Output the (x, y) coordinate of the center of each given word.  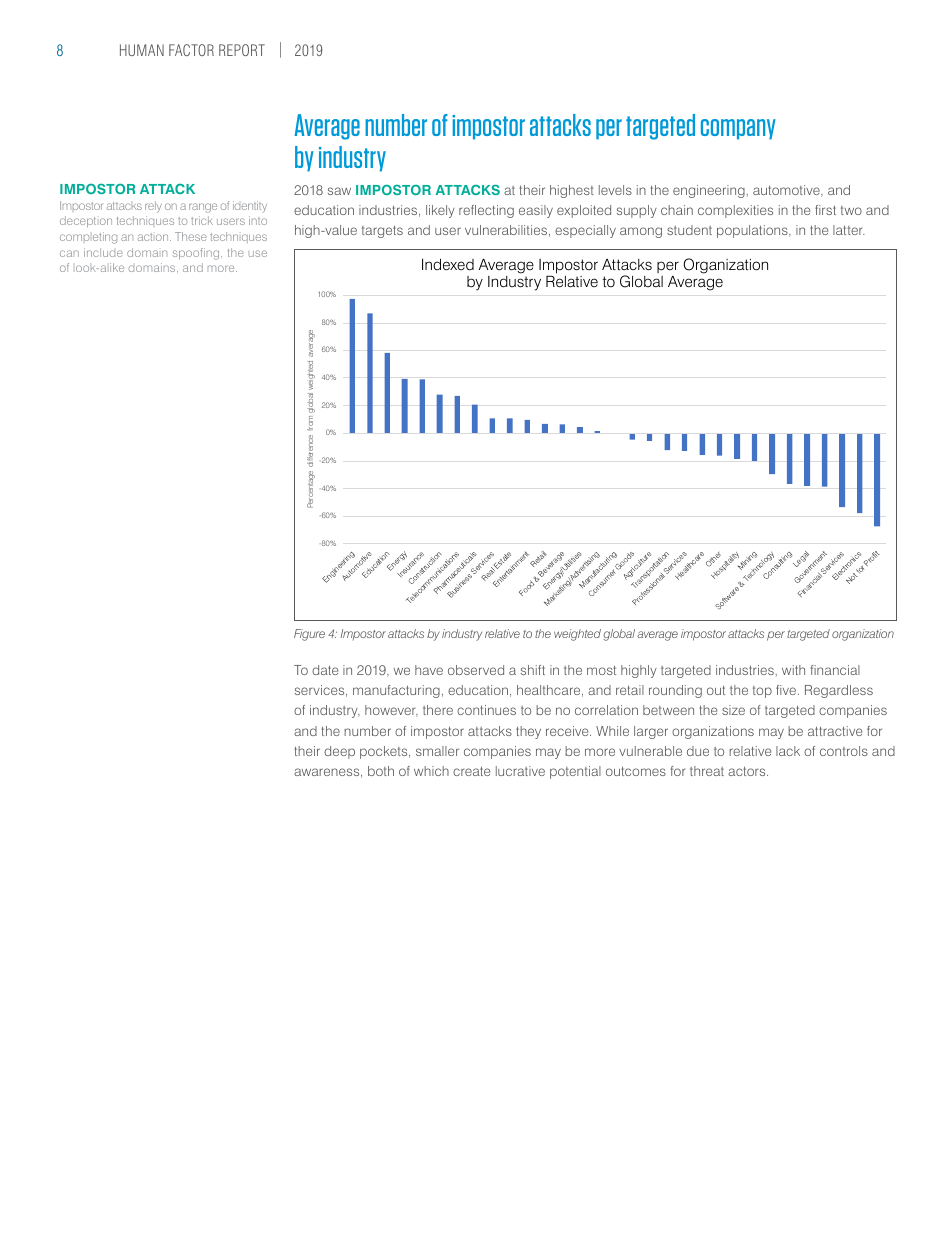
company (738, 129)
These (191, 236)
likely (440, 211)
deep (339, 752)
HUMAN (142, 50)
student (689, 230)
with (793, 670)
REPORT (242, 50)
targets (382, 232)
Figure (309, 635)
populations (753, 231)
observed (476, 670)
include (103, 252)
